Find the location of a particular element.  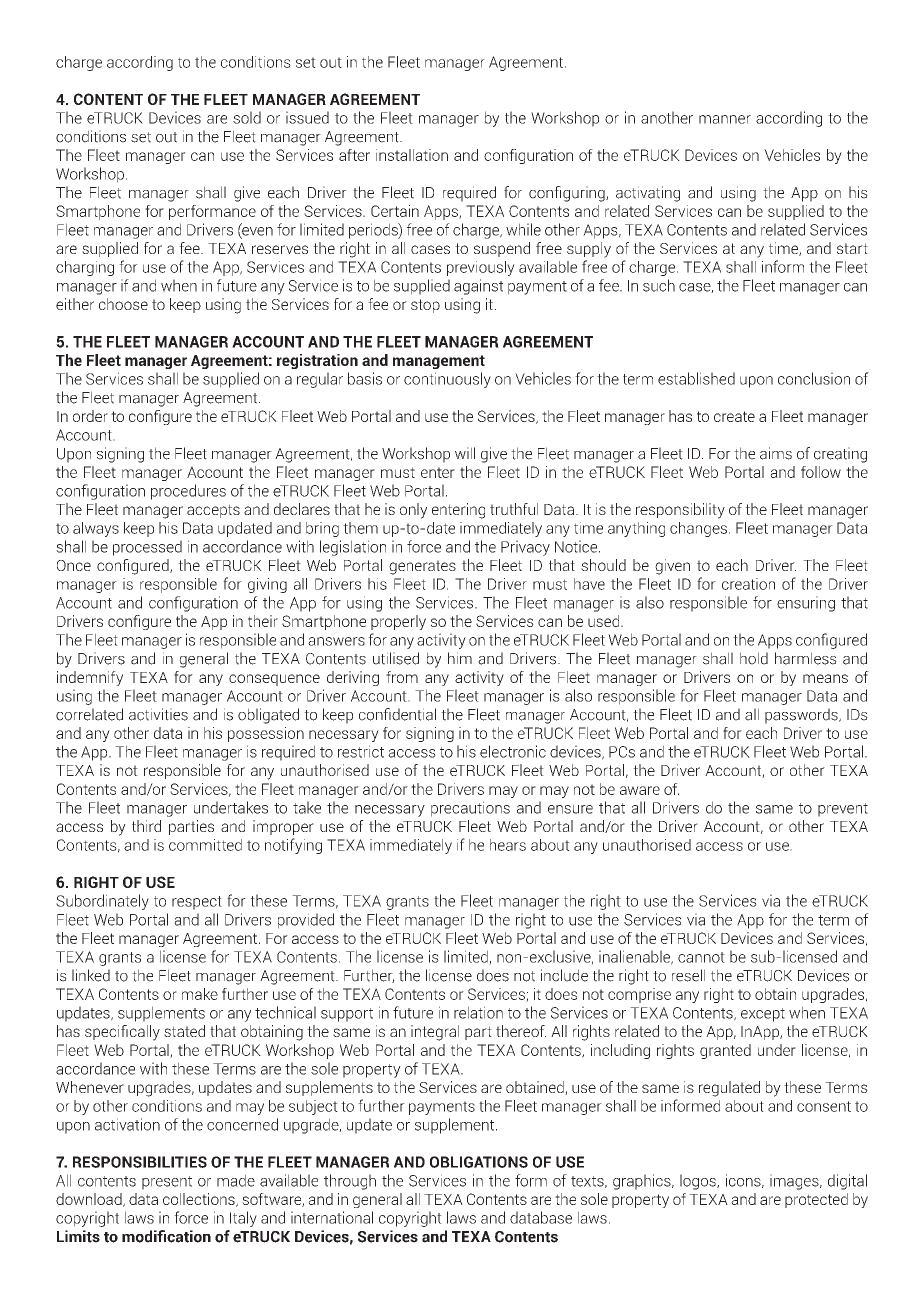

OBLIGATIONS is located at coordinates (479, 1162).
